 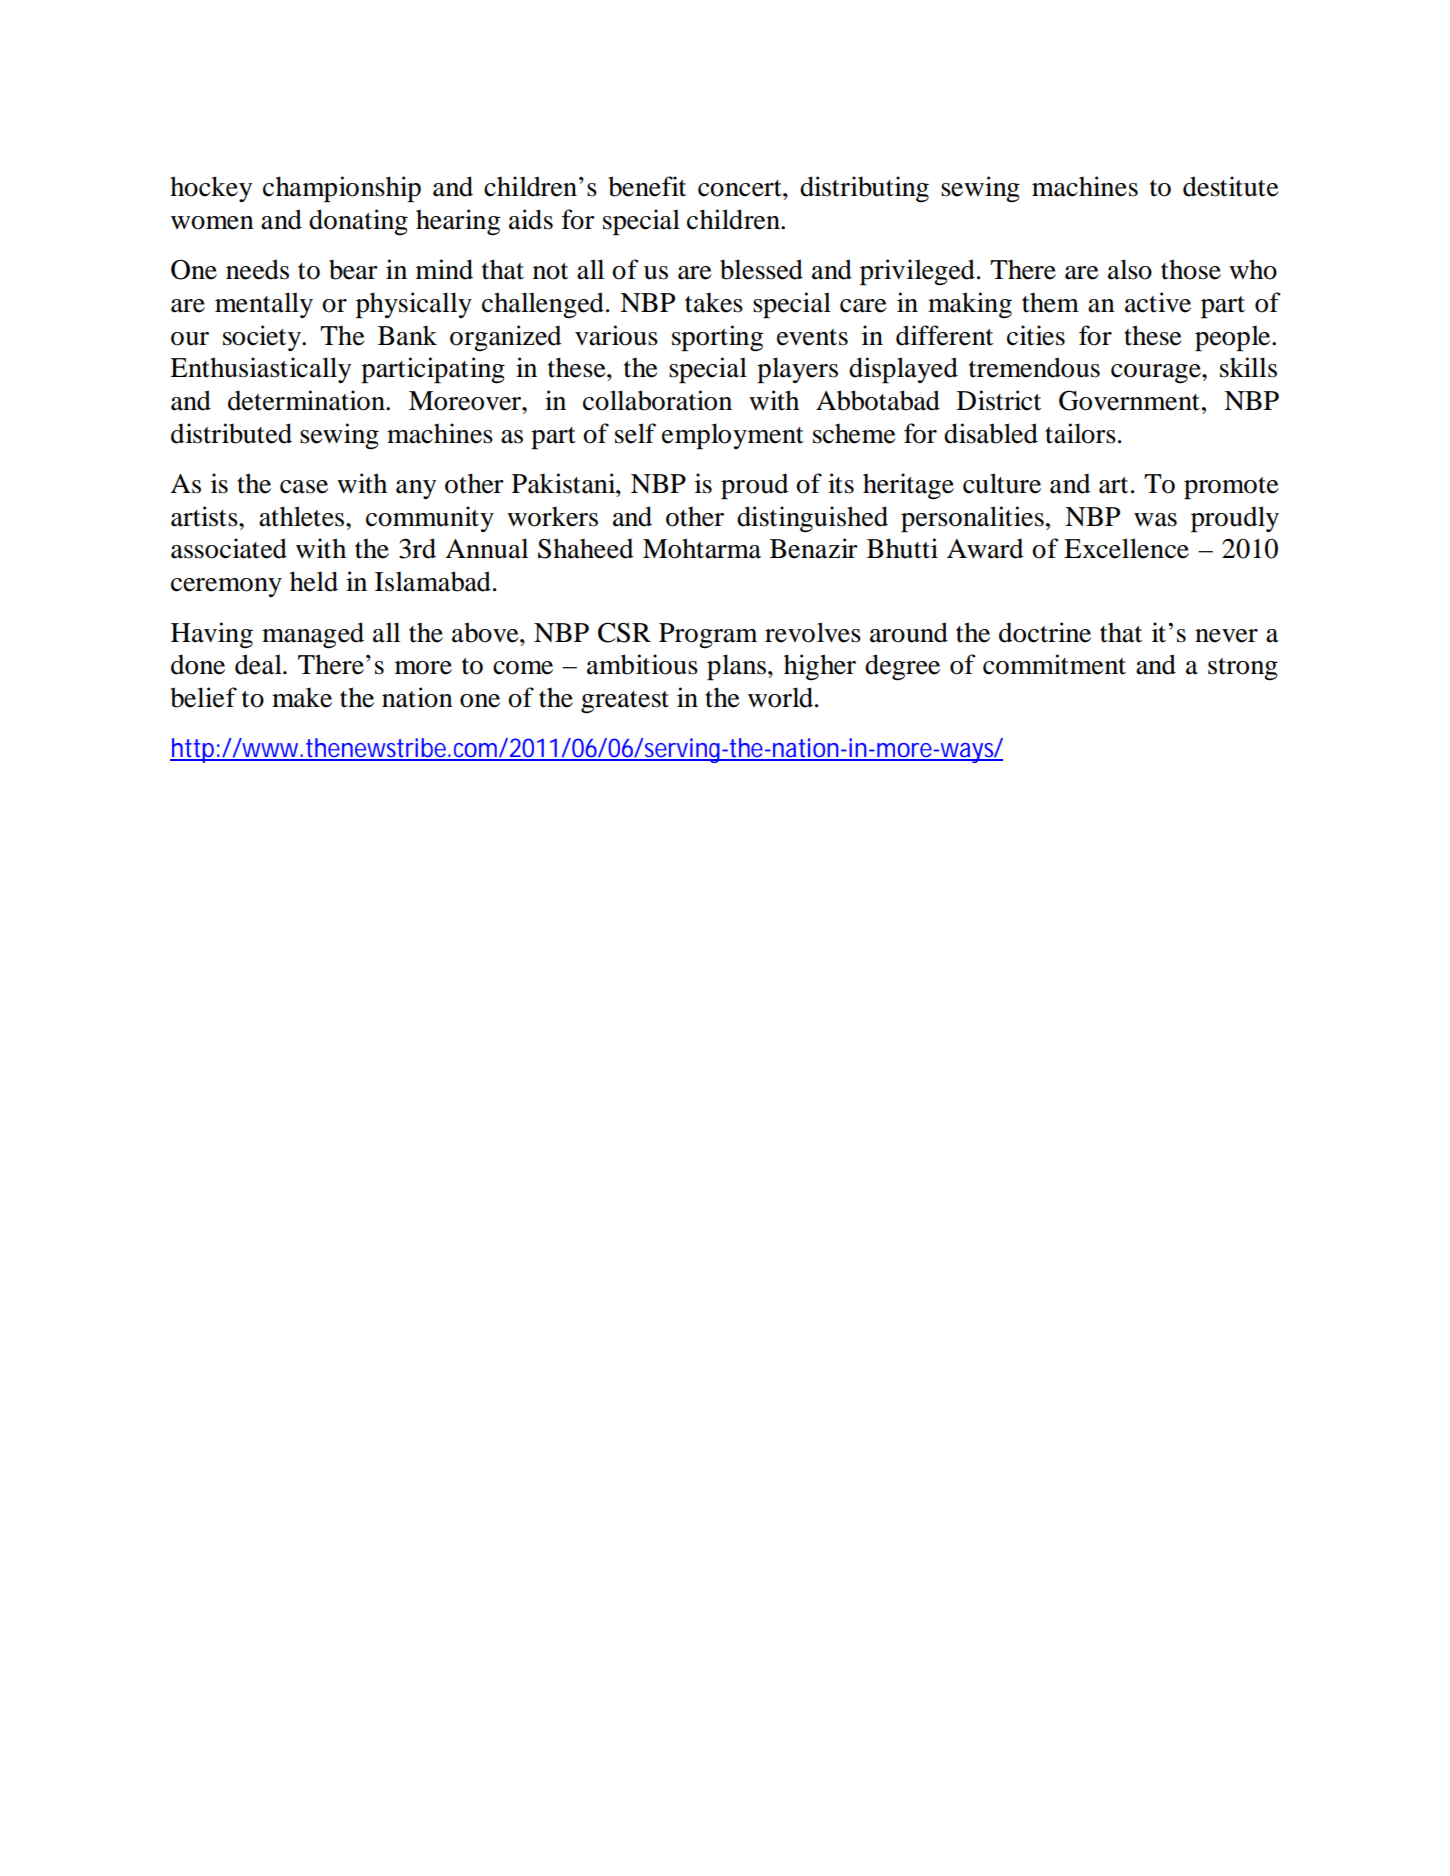 What do you see at coordinates (1230, 186) in the screenshot?
I see `destitute` at bounding box center [1230, 186].
